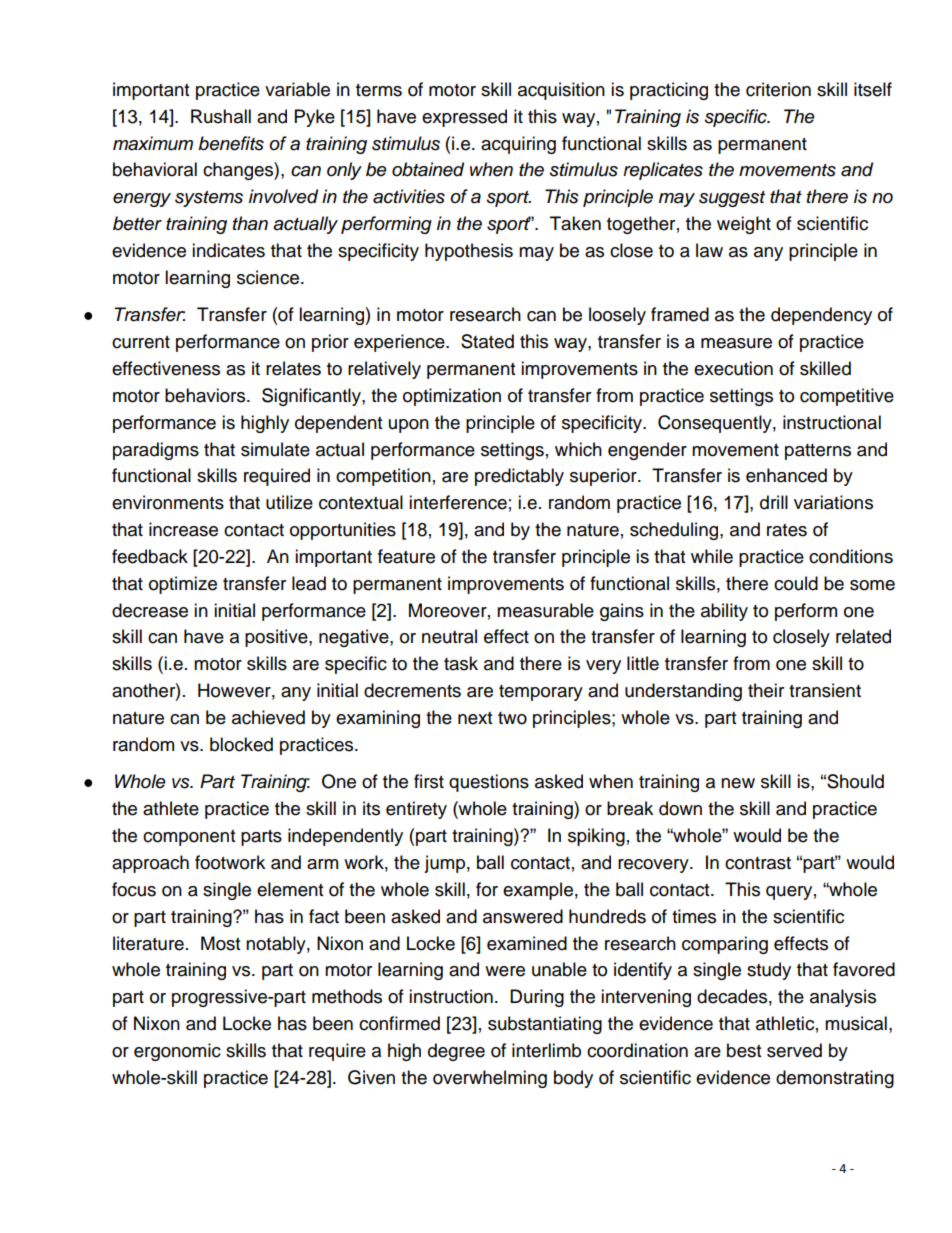 Image resolution: width=952 pixels, height=1233 pixels. Describe the element at coordinates (545, 610) in the screenshot. I see `measurable` at that location.
